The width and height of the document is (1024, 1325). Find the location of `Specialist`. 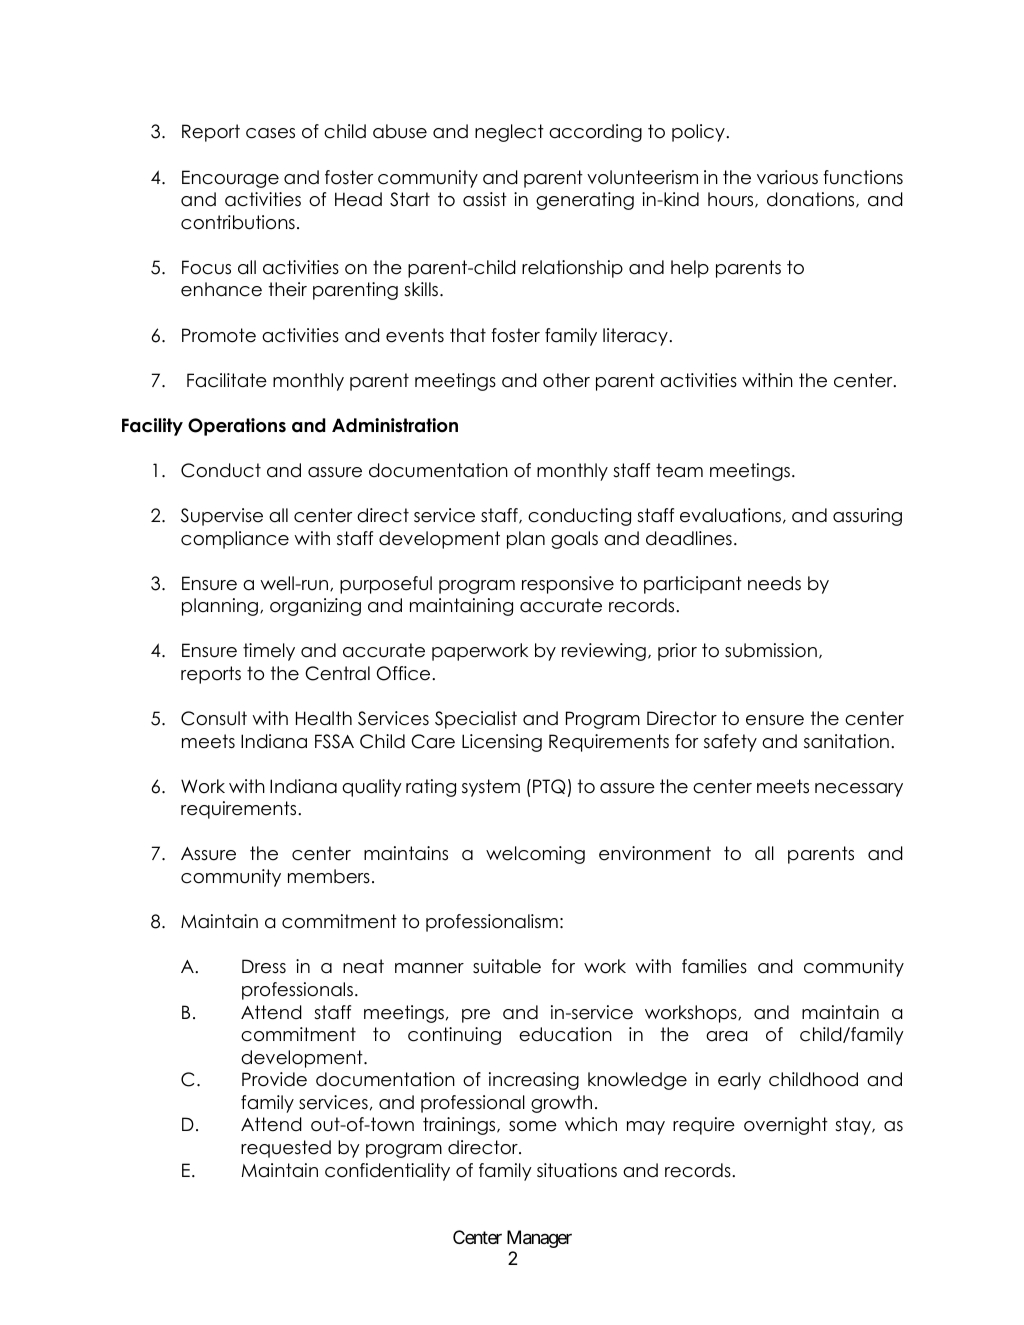

Specialist is located at coordinates (476, 720).
